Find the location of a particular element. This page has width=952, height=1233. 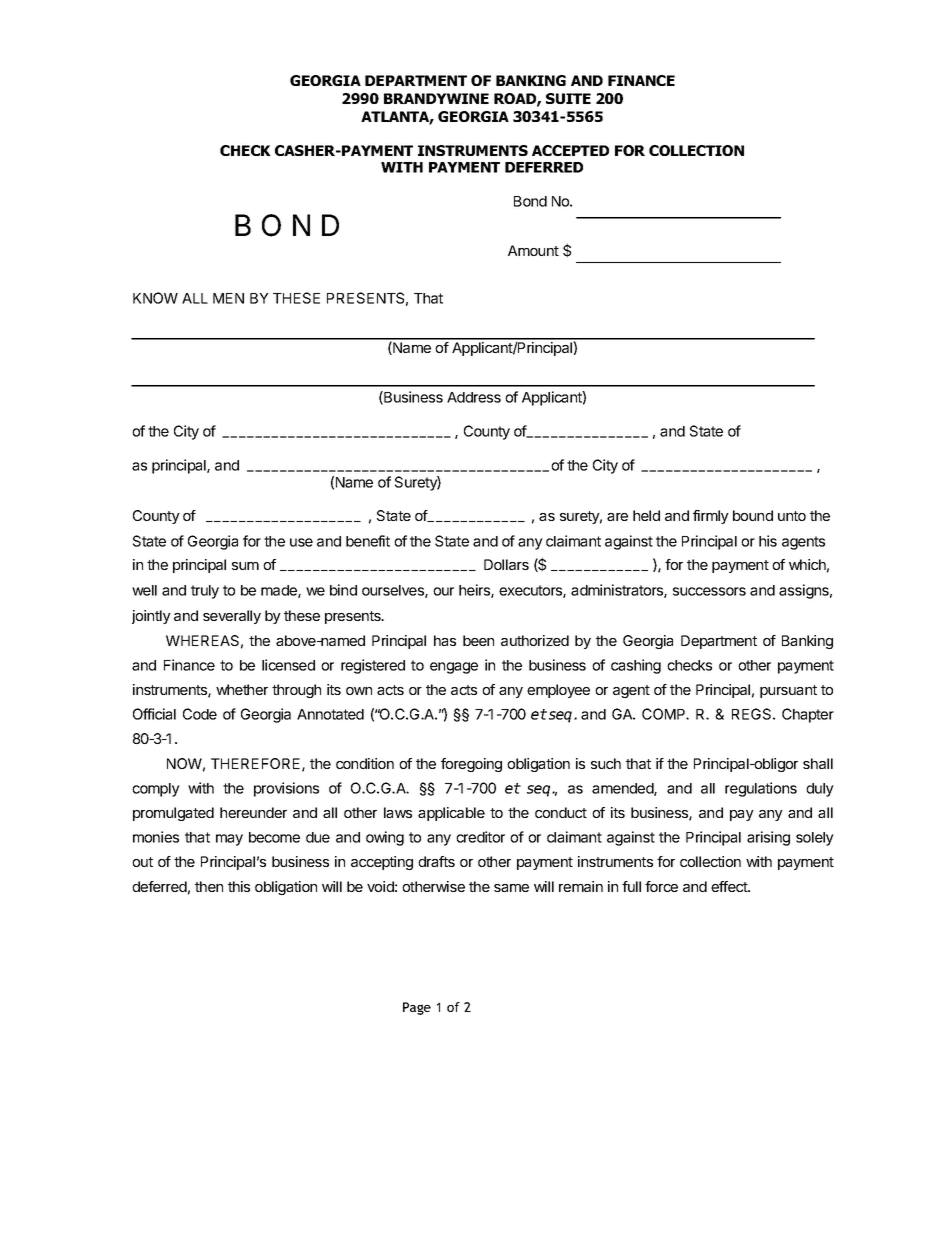

ACCEPTED is located at coordinates (570, 150).
